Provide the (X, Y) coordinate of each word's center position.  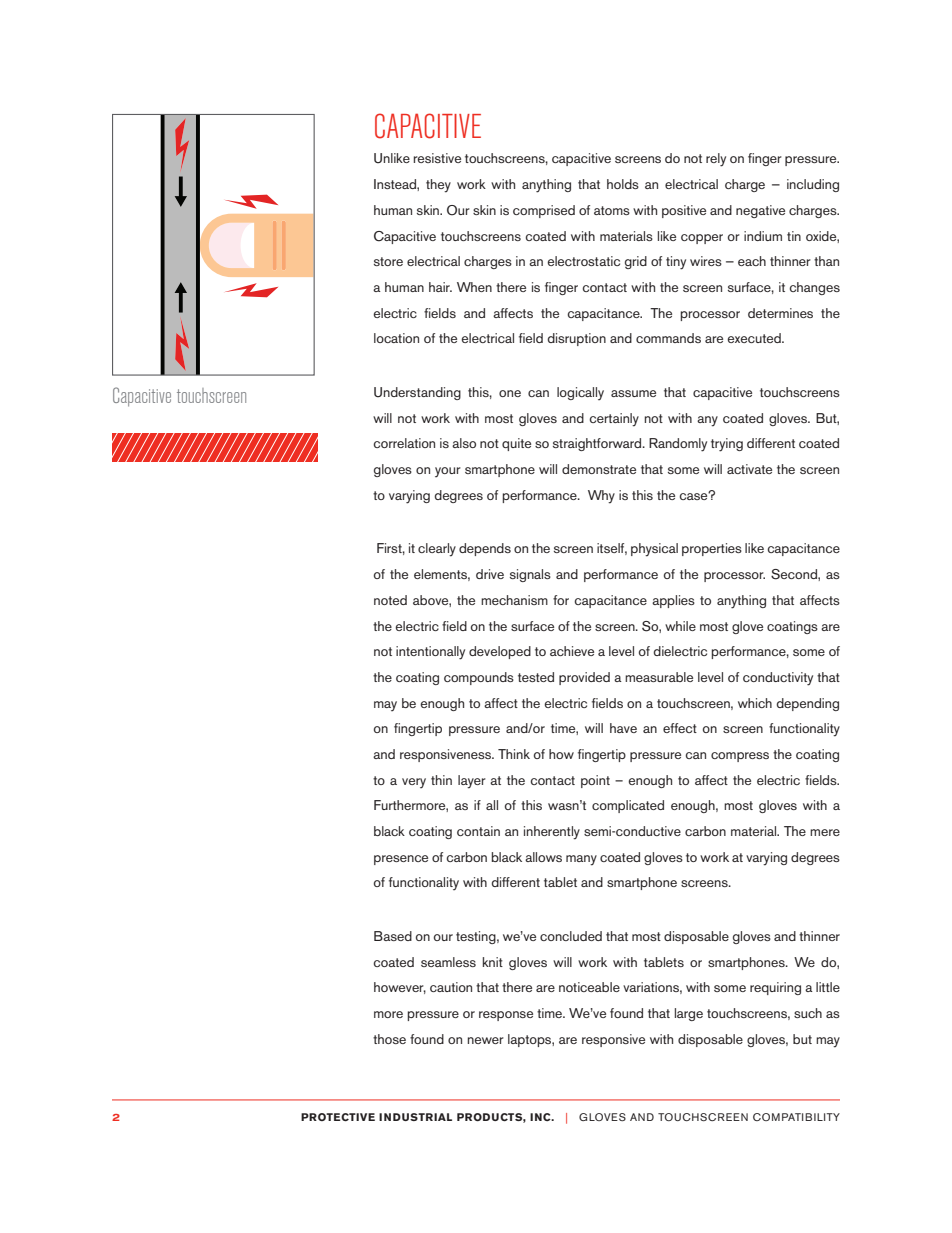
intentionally (430, 653)
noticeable (589, 987)
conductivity (778, 679)
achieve (572, 651)
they (438, 186)
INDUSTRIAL (415, 1117)
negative (760, 211)
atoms (612, 210)
